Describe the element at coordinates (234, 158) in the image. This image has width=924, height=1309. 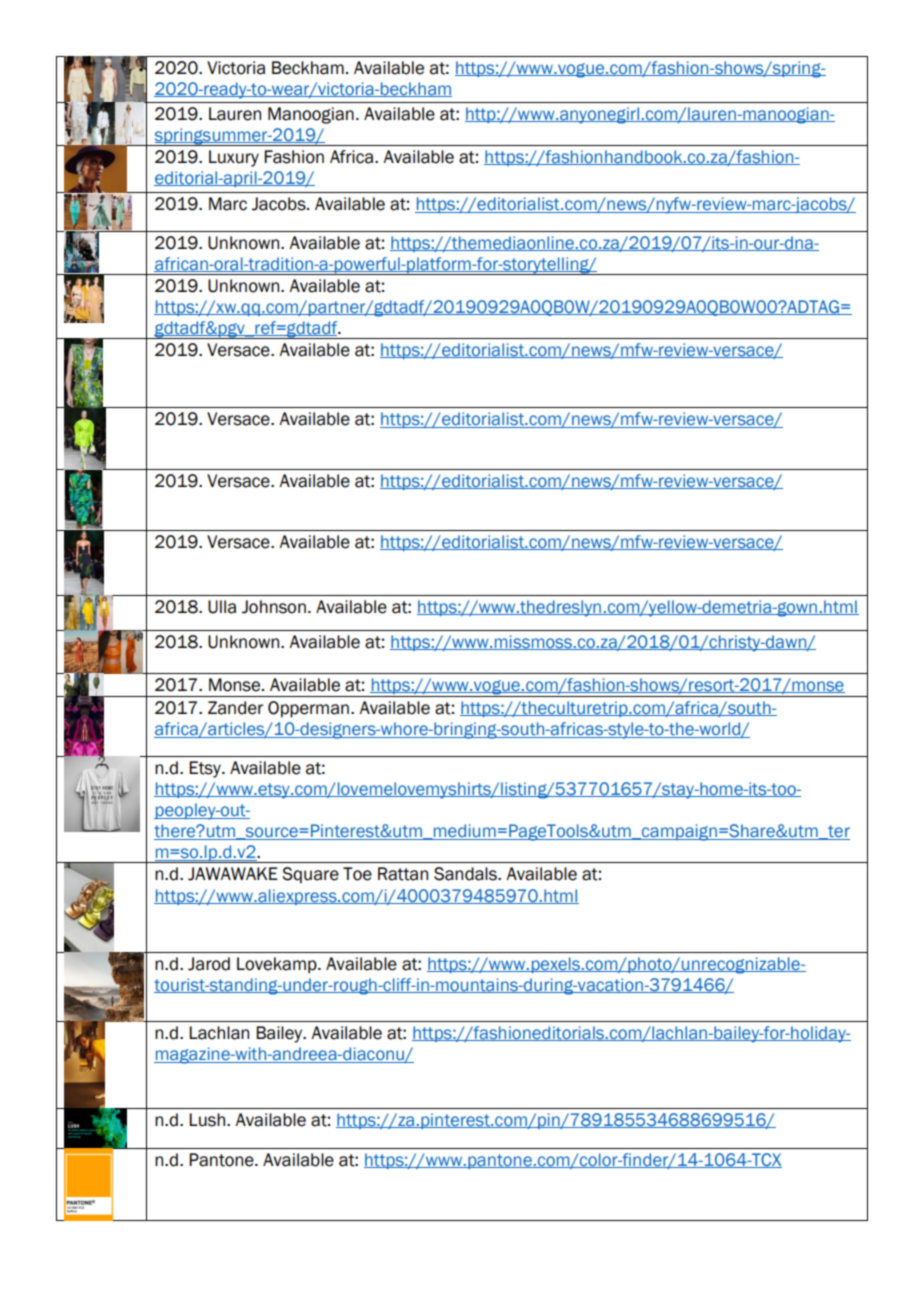
I see `Luxury` at that location.
